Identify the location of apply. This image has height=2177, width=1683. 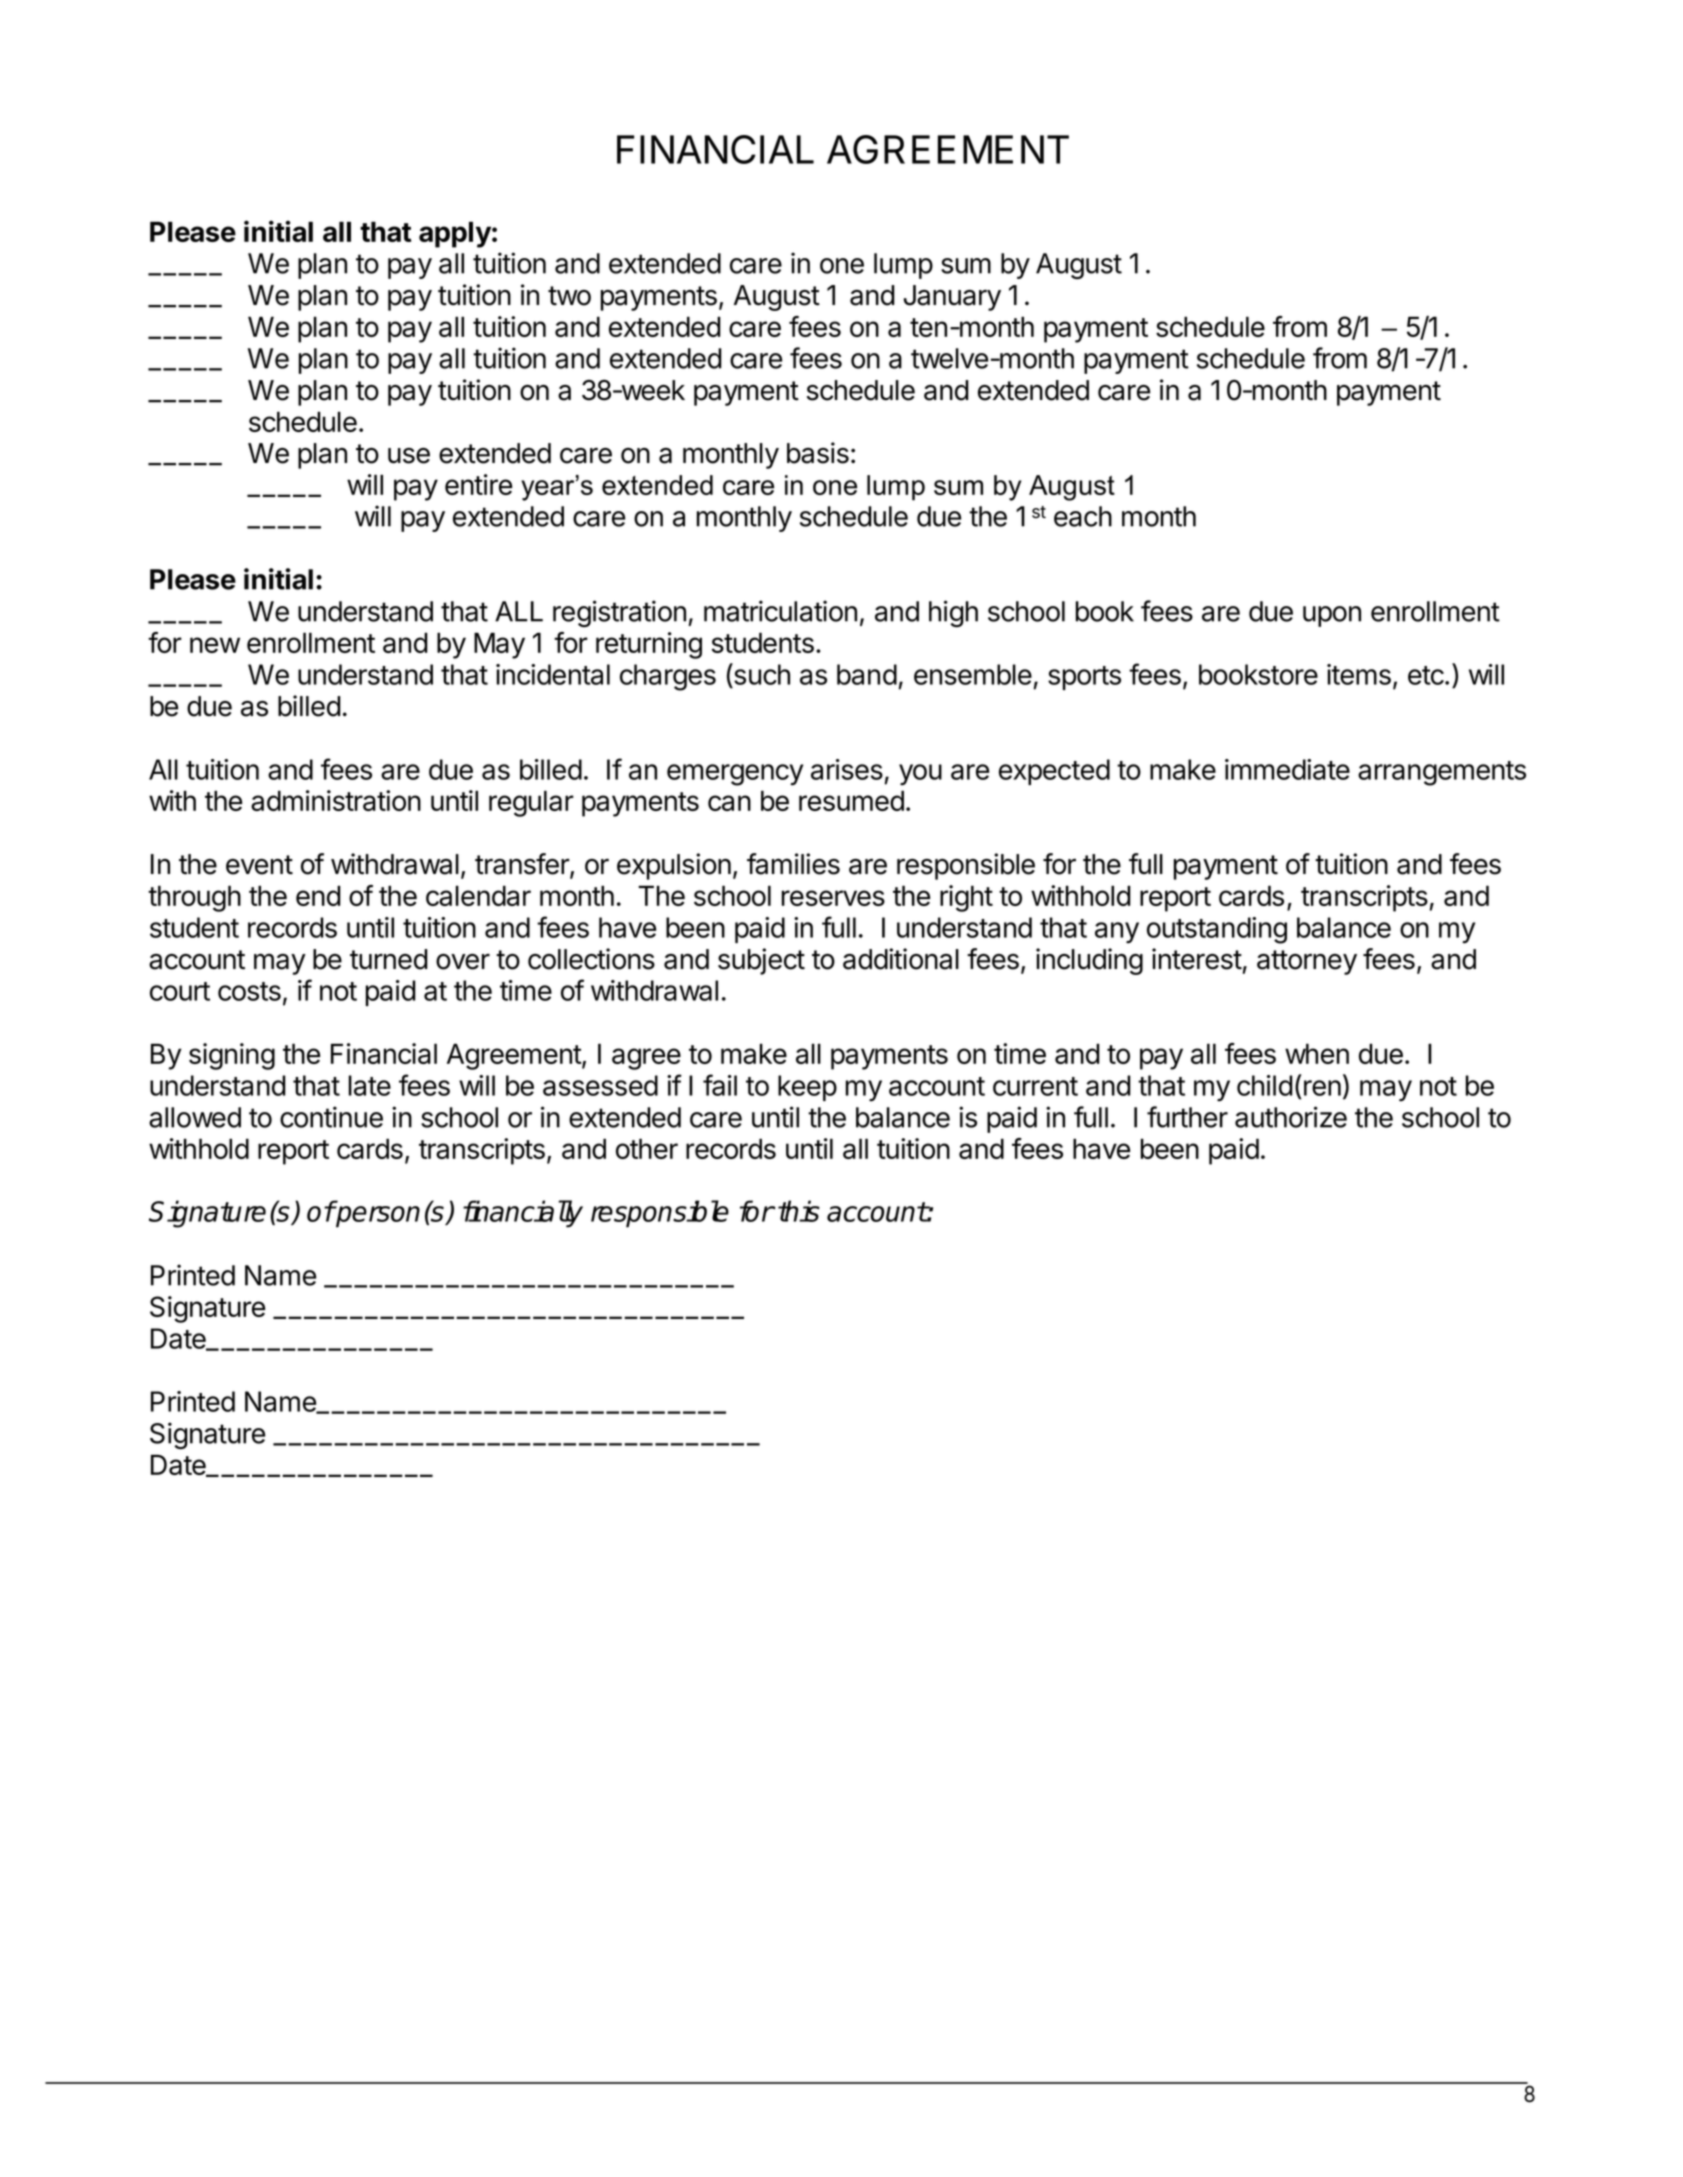
(455, 234).
